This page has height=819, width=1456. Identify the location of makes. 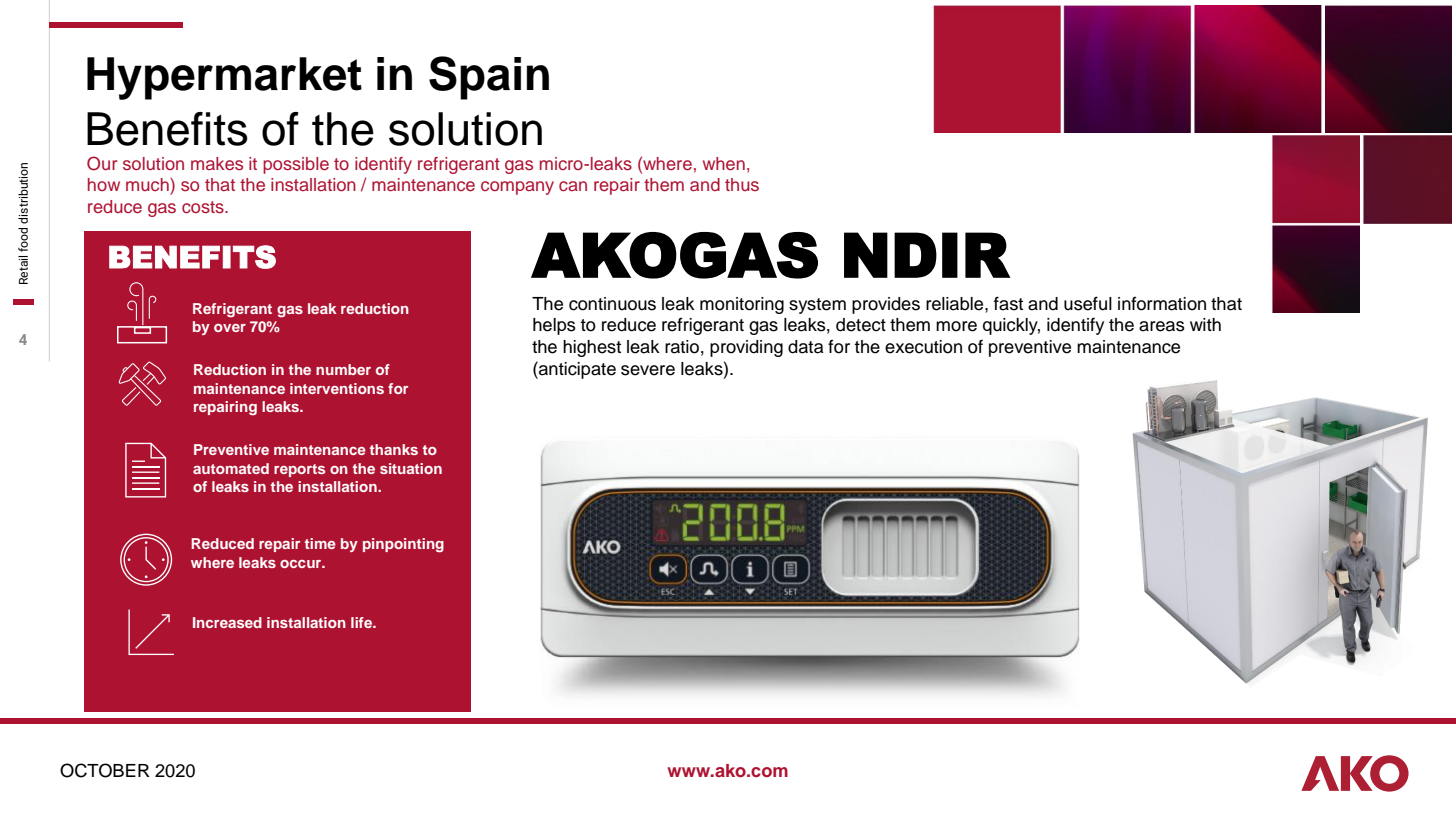
(217, 163).
